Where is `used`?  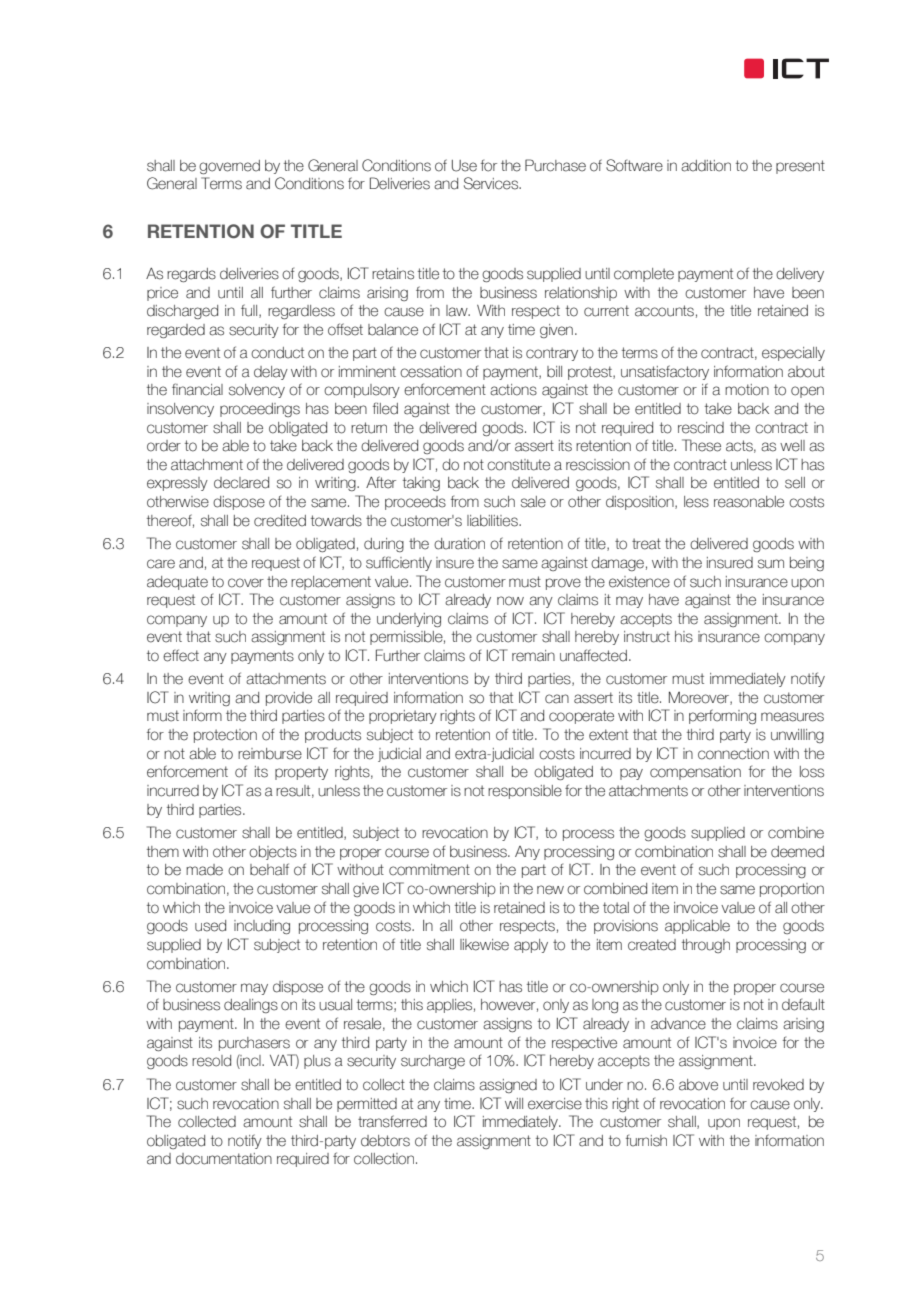
used is located at coordinates (210, 926).
